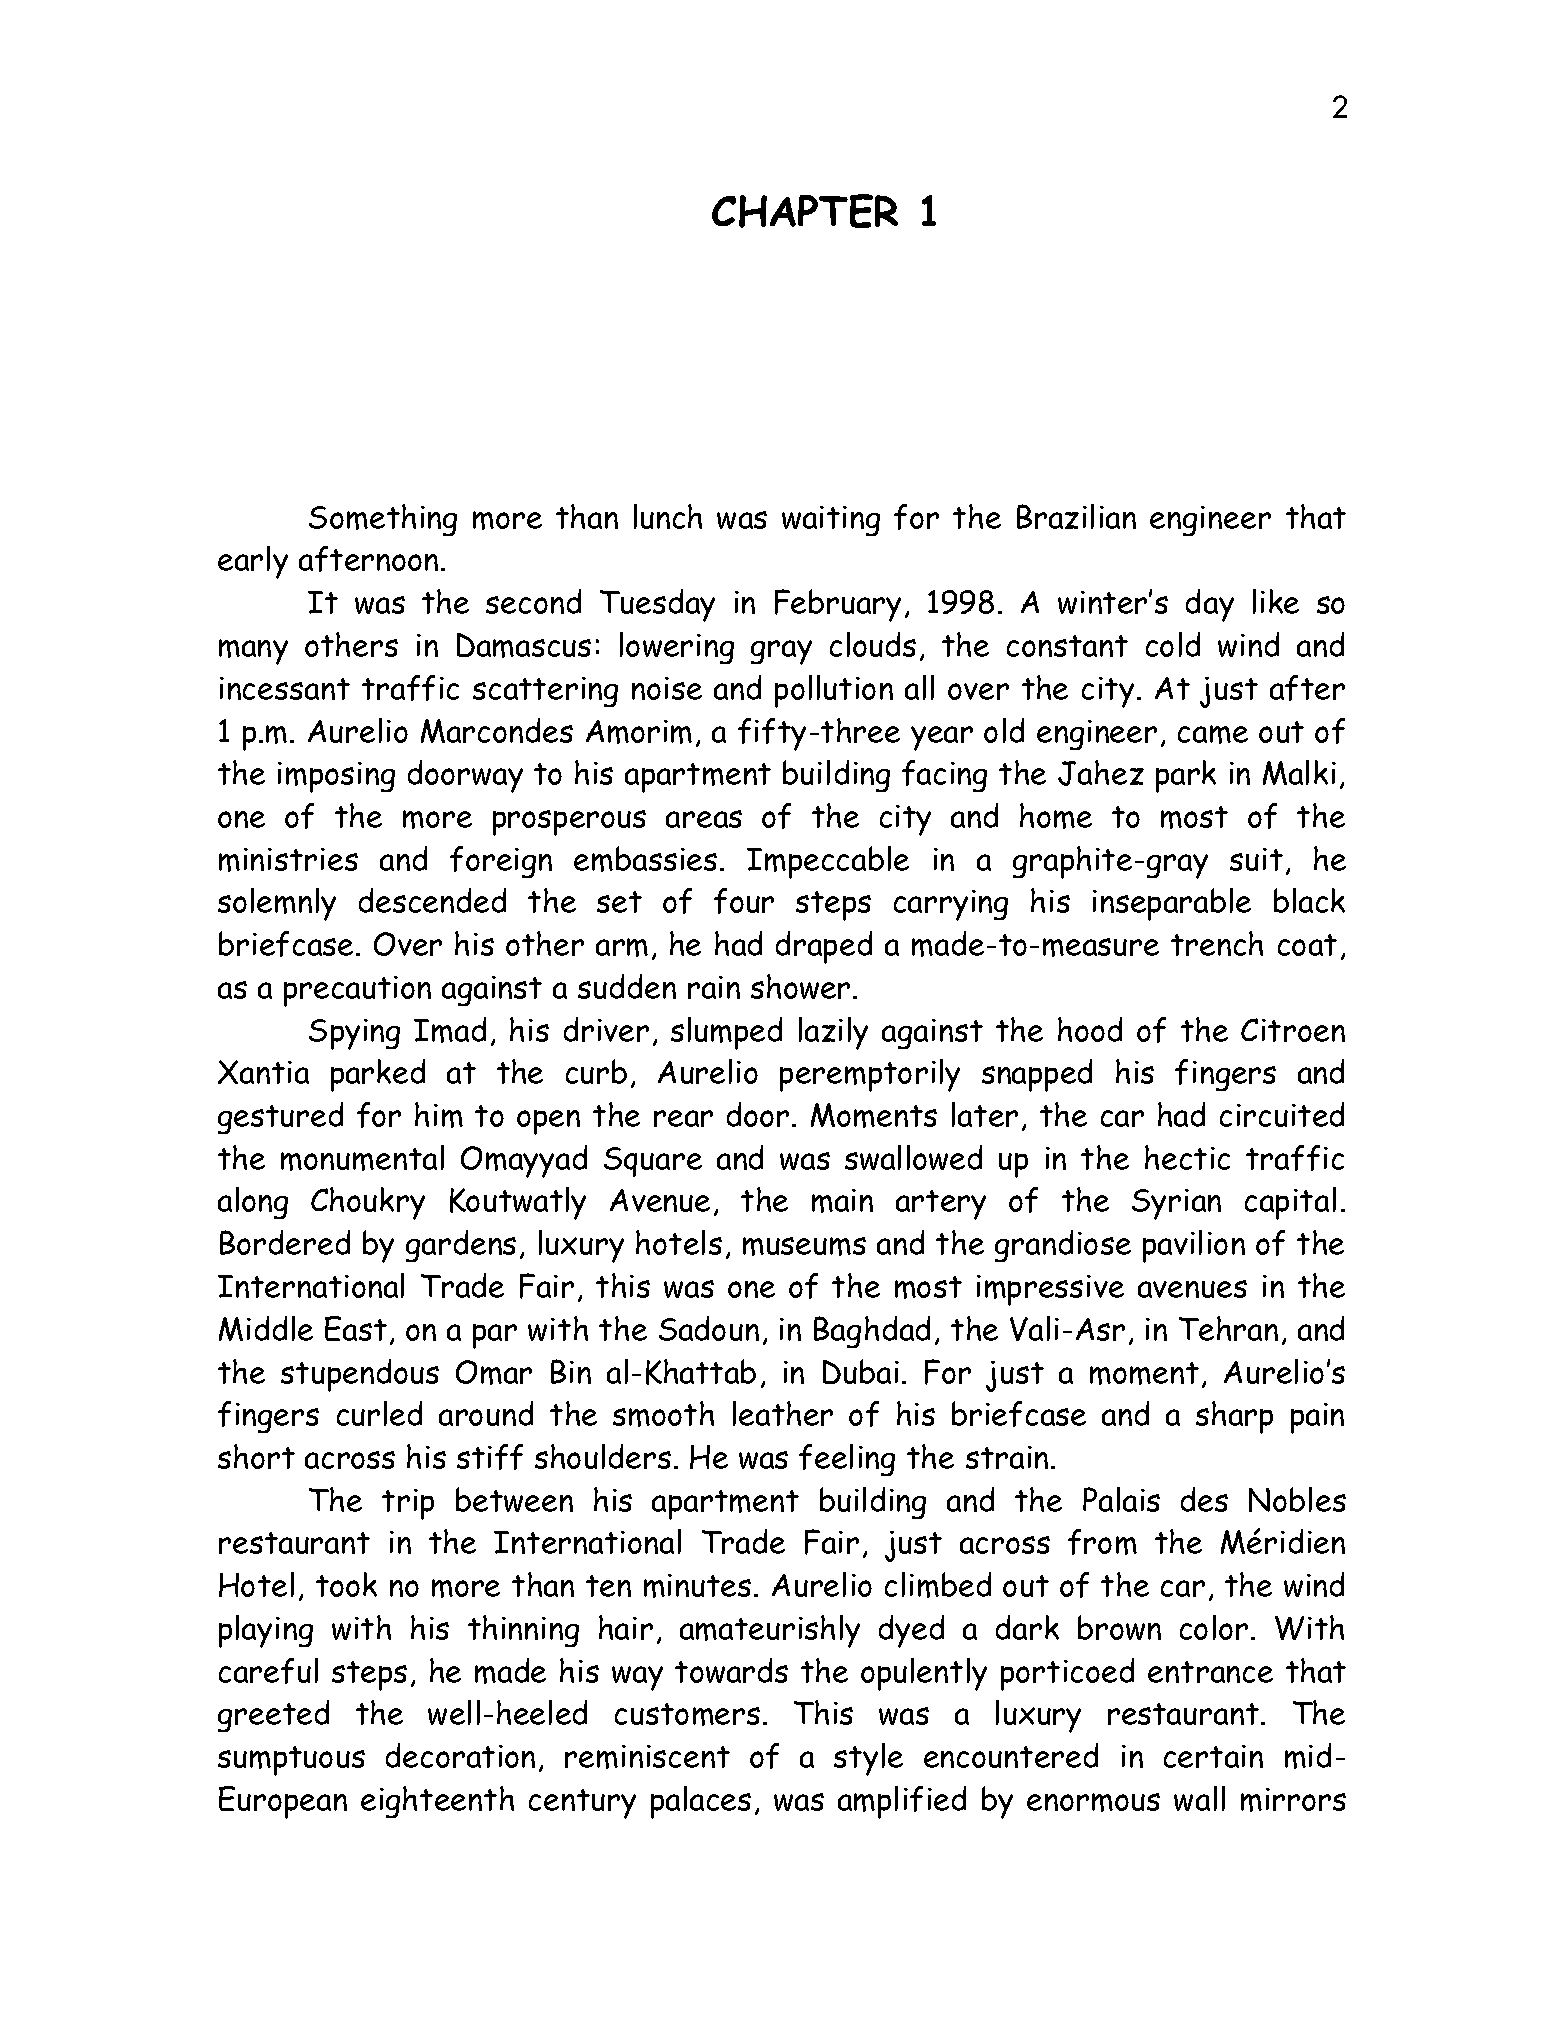  I want to click on sharp, so click(1234, 1417).
